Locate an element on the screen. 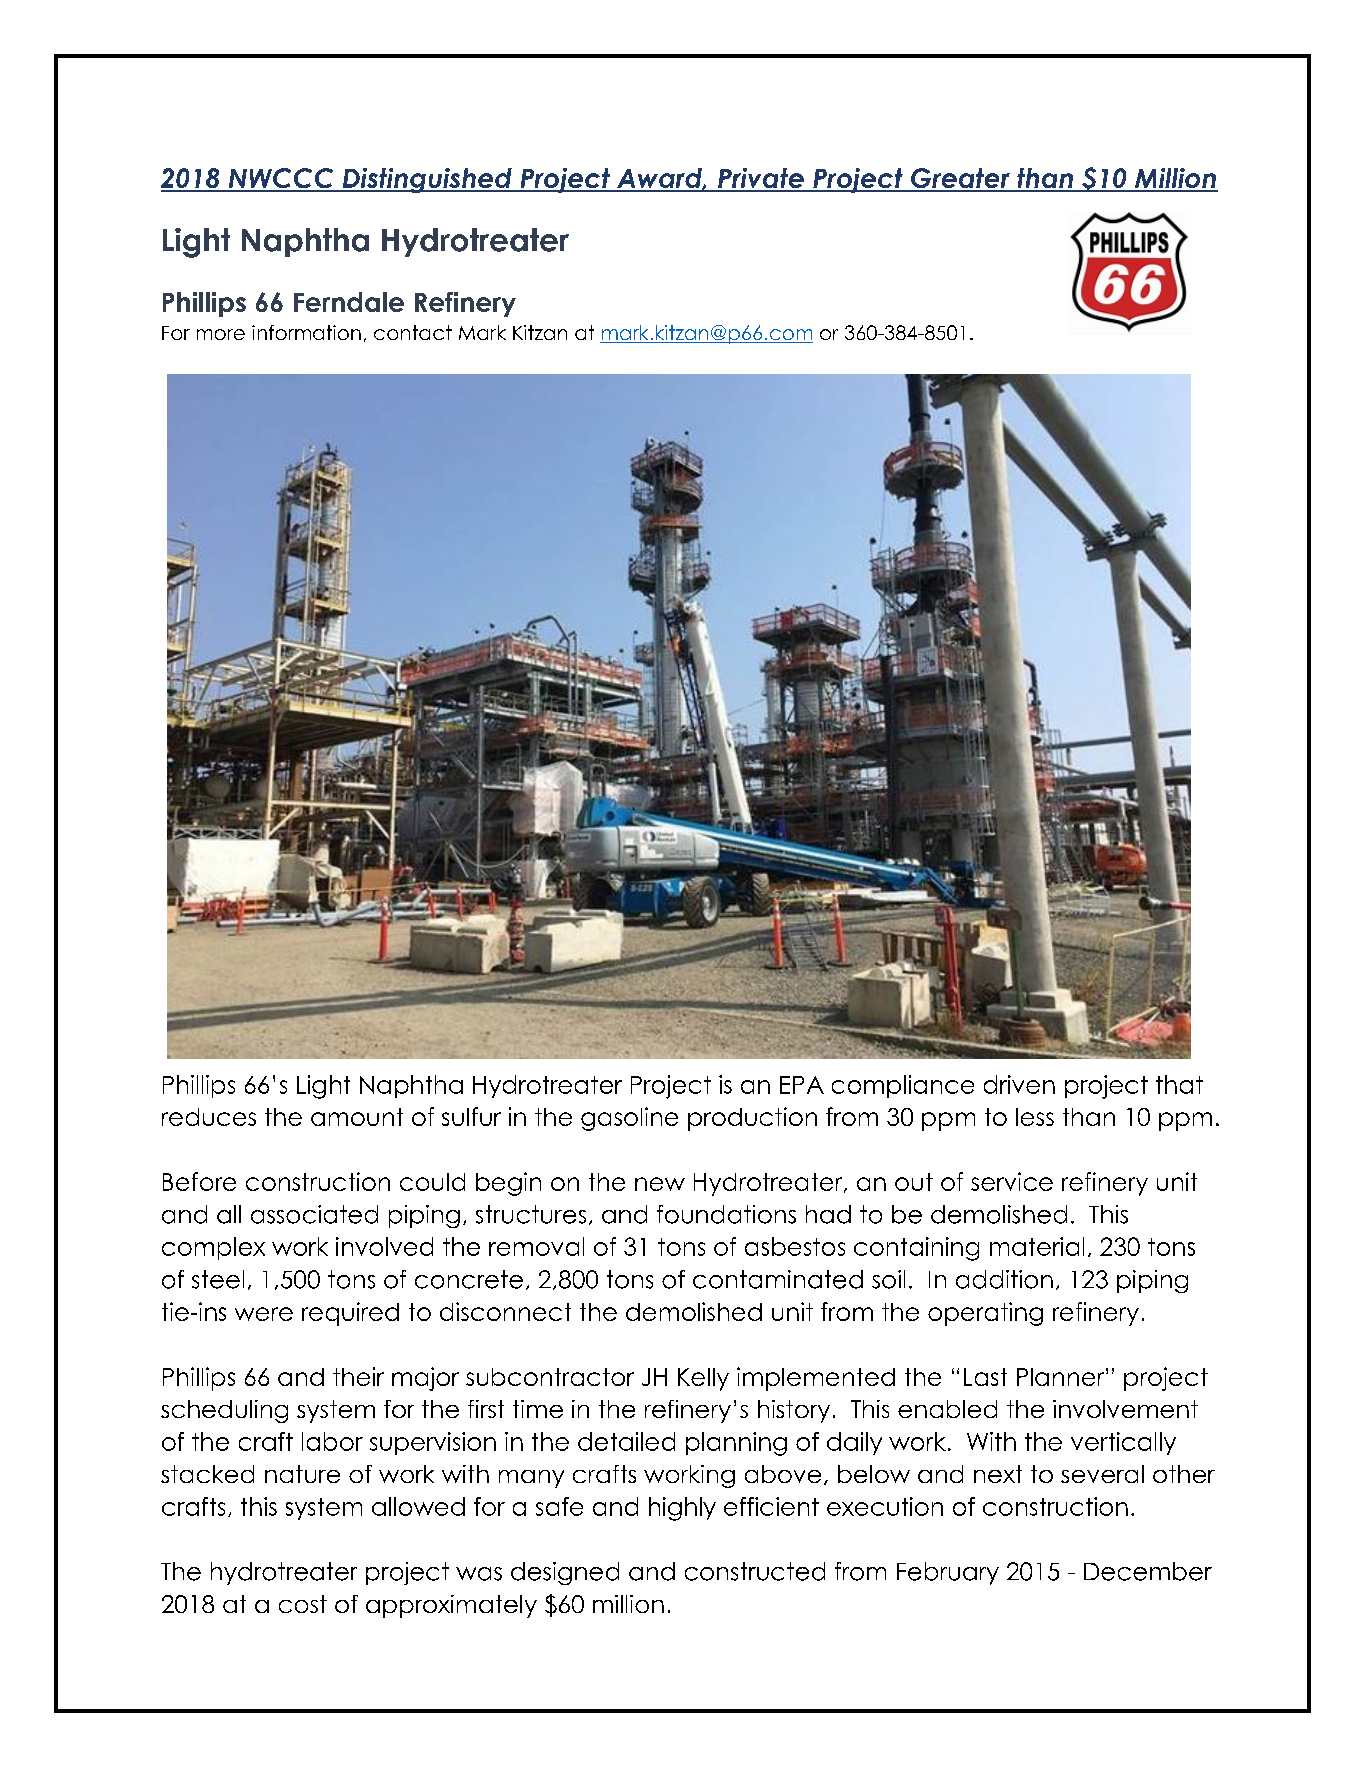 The image size is (1365, 1767). contact is located at coordinates (413, 332).
